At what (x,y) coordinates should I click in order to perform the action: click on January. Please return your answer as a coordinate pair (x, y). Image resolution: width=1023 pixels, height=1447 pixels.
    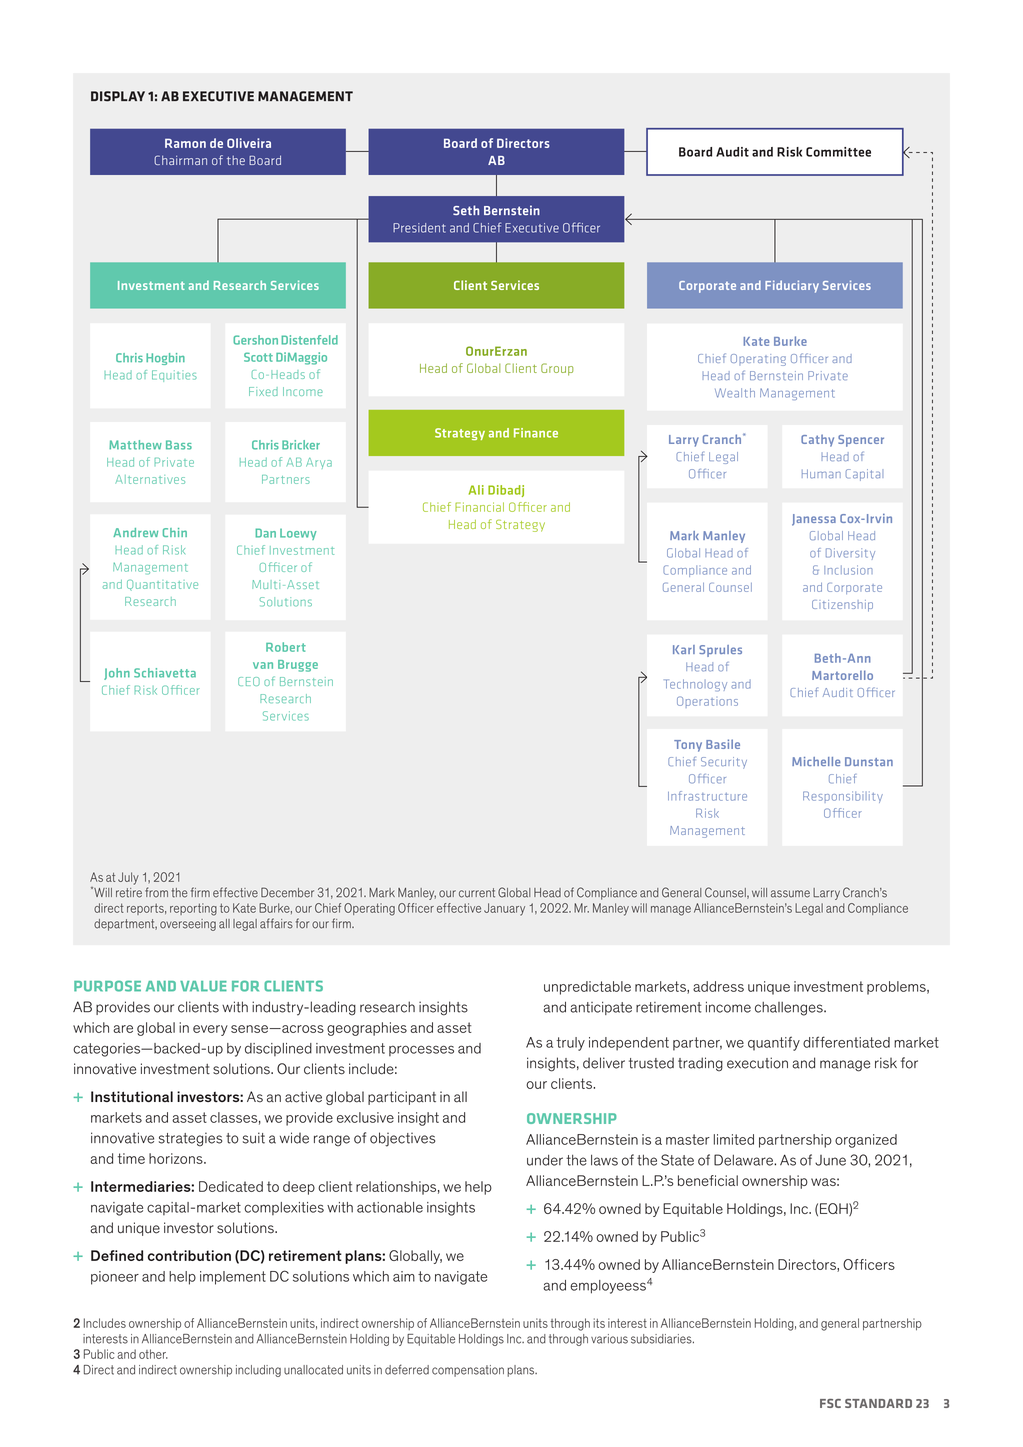
    Looking at the image, I should click on (504, 909).
